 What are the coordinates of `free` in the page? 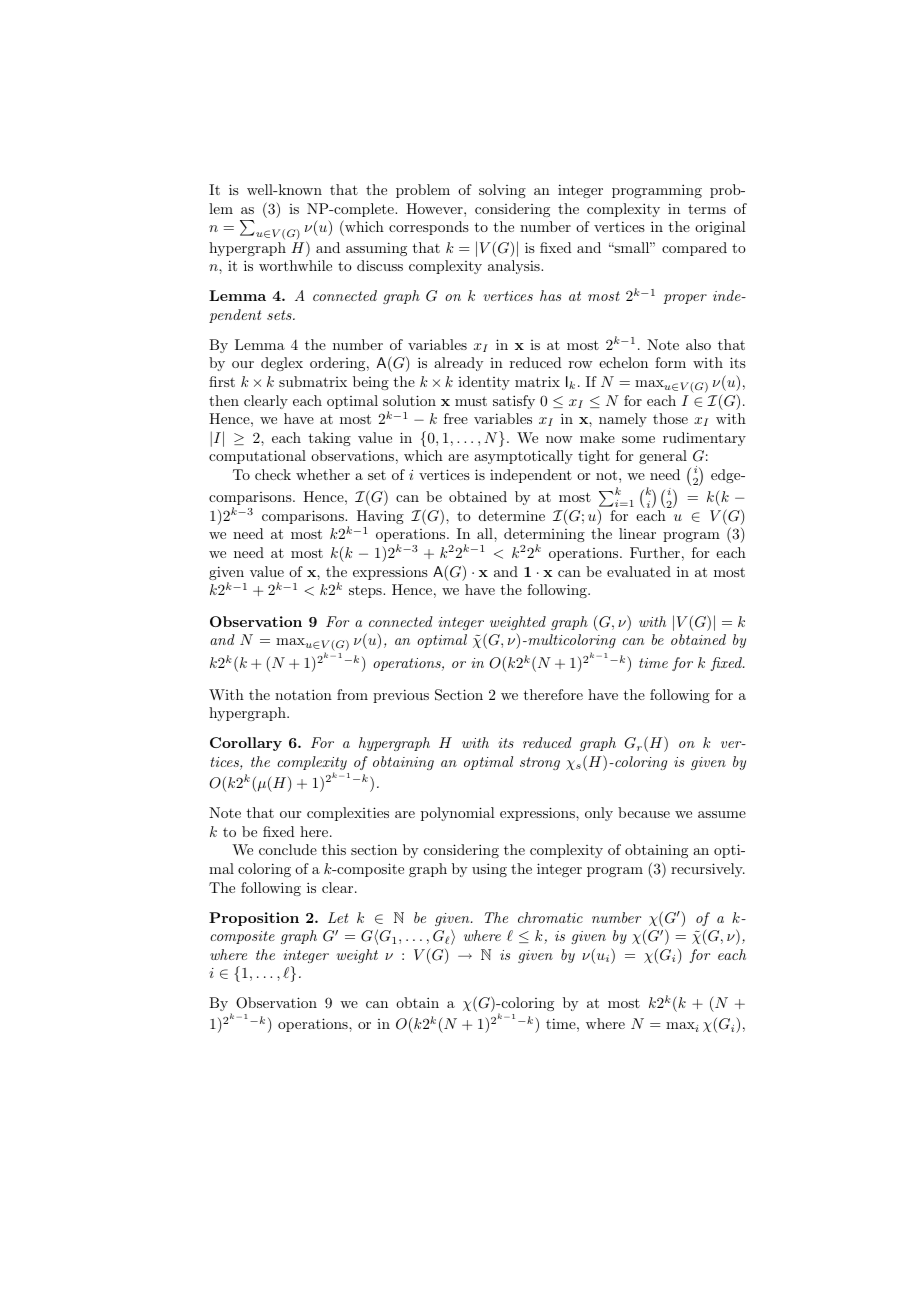 It's located at (456, 418).
